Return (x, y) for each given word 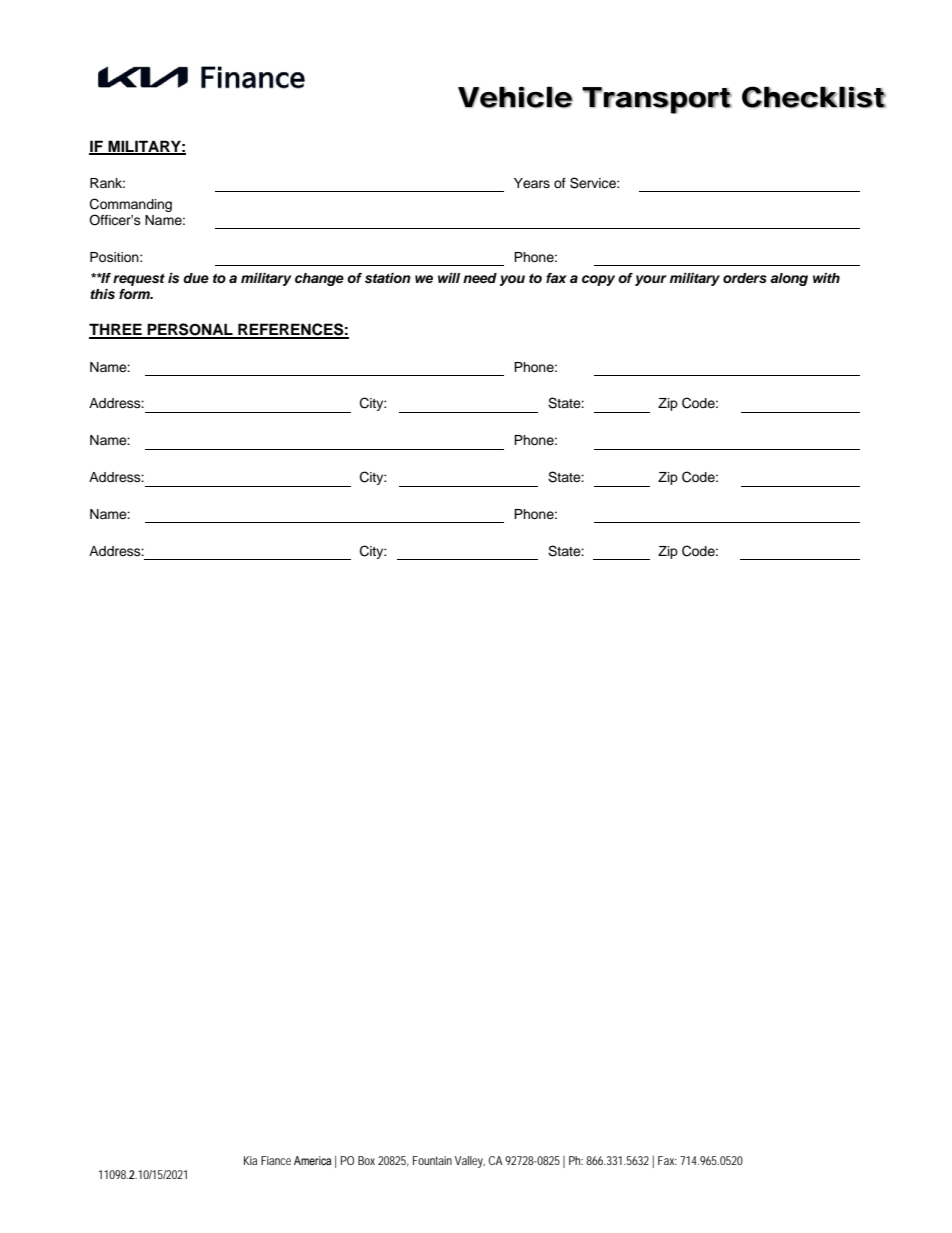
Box (366, 1160)
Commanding (131, 206)
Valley (470, 1162)
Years (532, 183)
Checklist (814, 97)
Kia (250, 1160)
